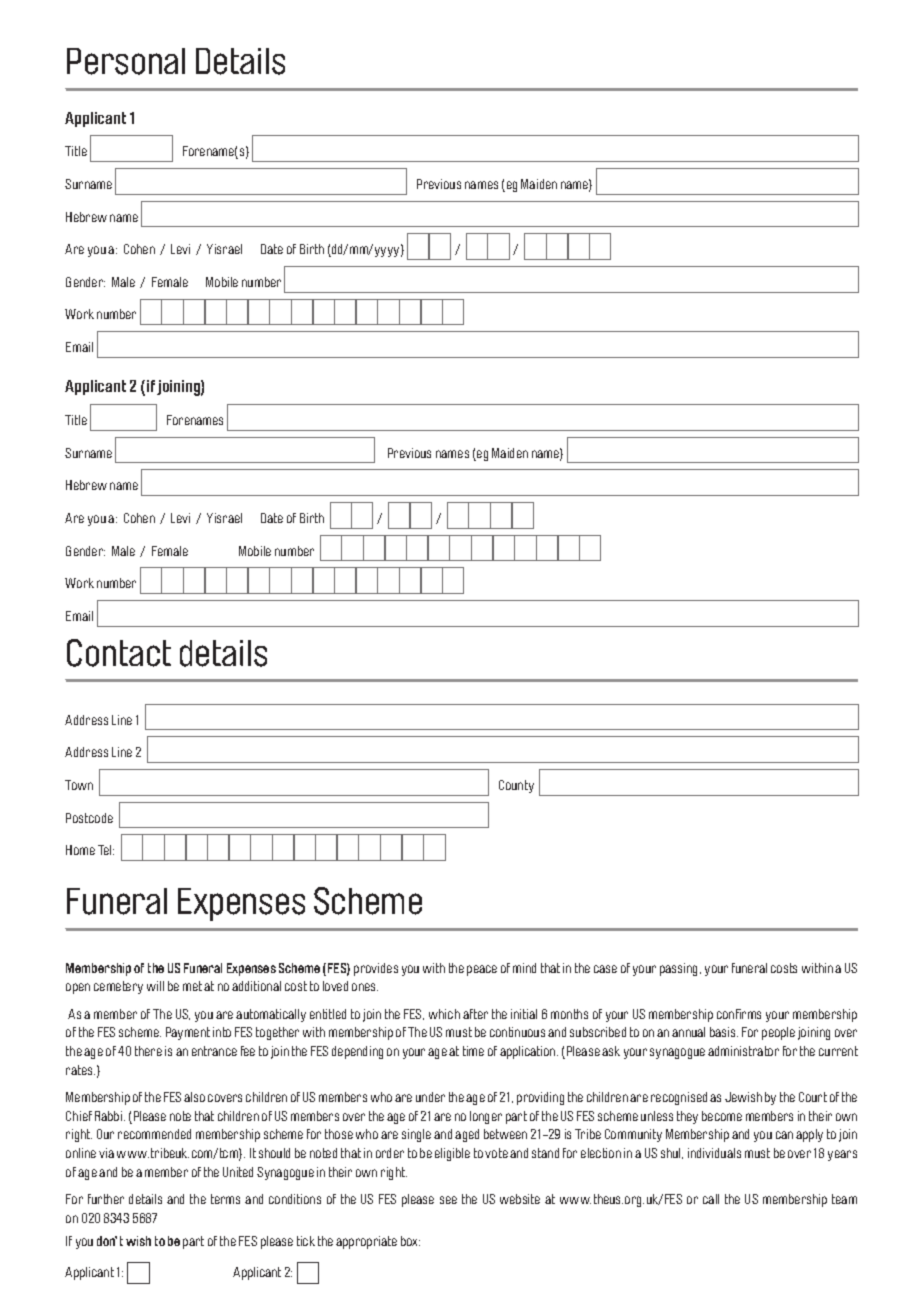 The height and width of the document is (1308, 924). I want to click on County, so click(516, 786).
